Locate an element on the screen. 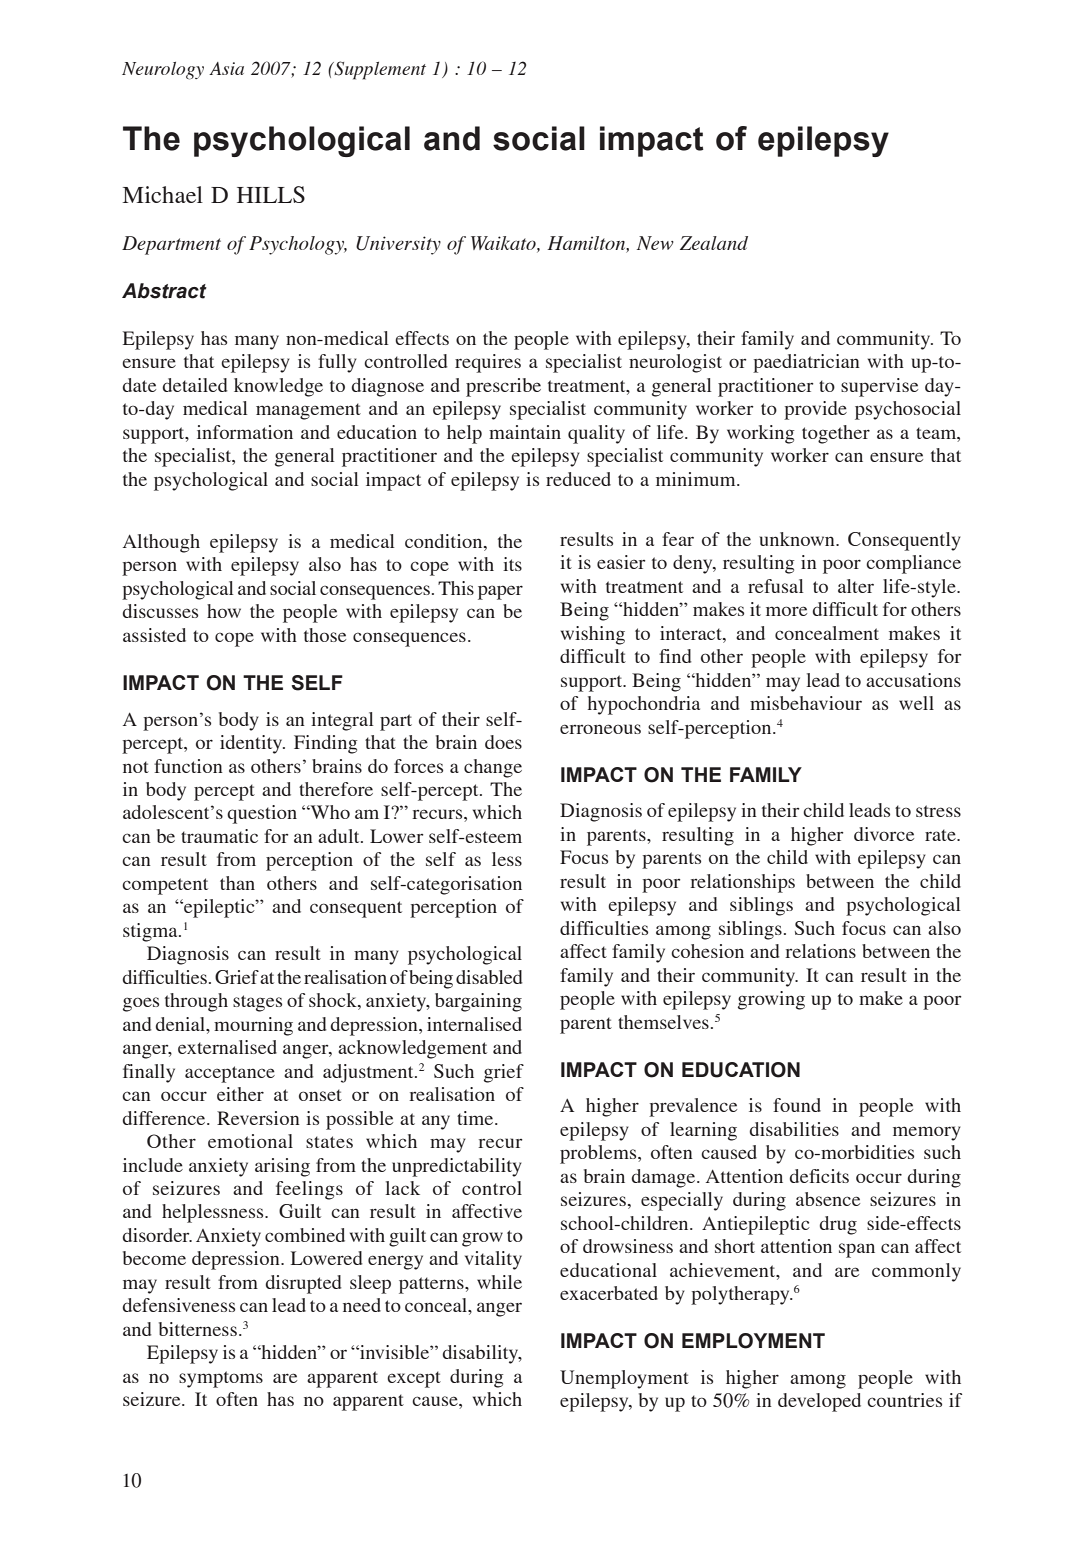  cohesion is located at coordinates (707, 951).
